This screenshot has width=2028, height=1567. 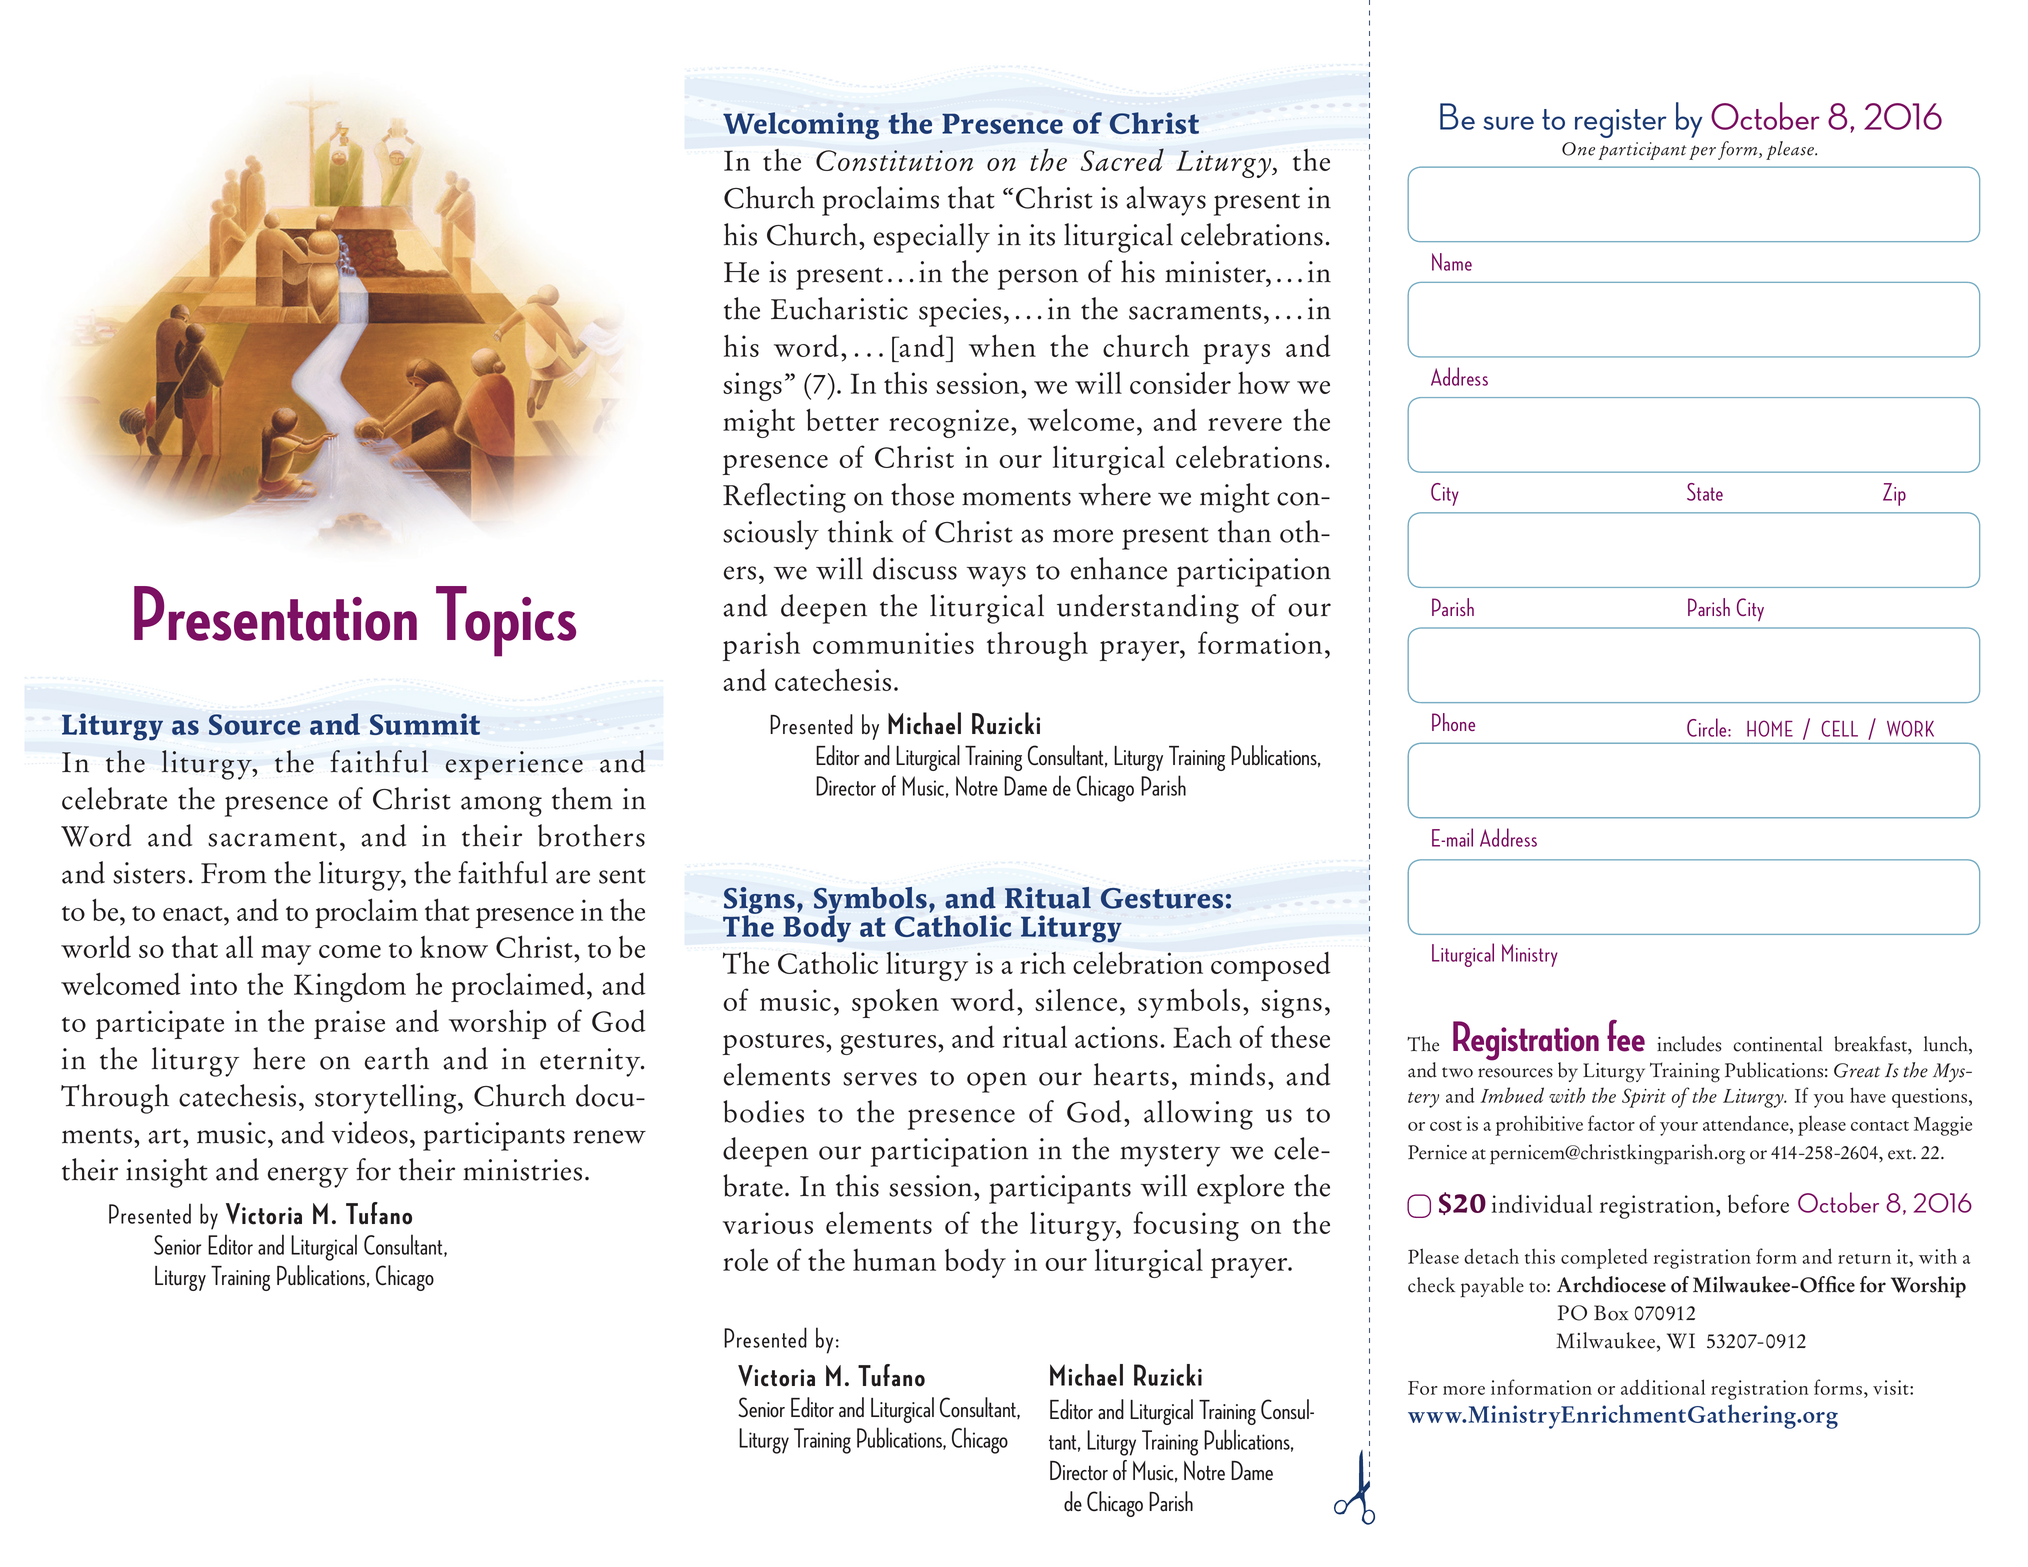 I want to click on register, so click(x=1621, y=123).
